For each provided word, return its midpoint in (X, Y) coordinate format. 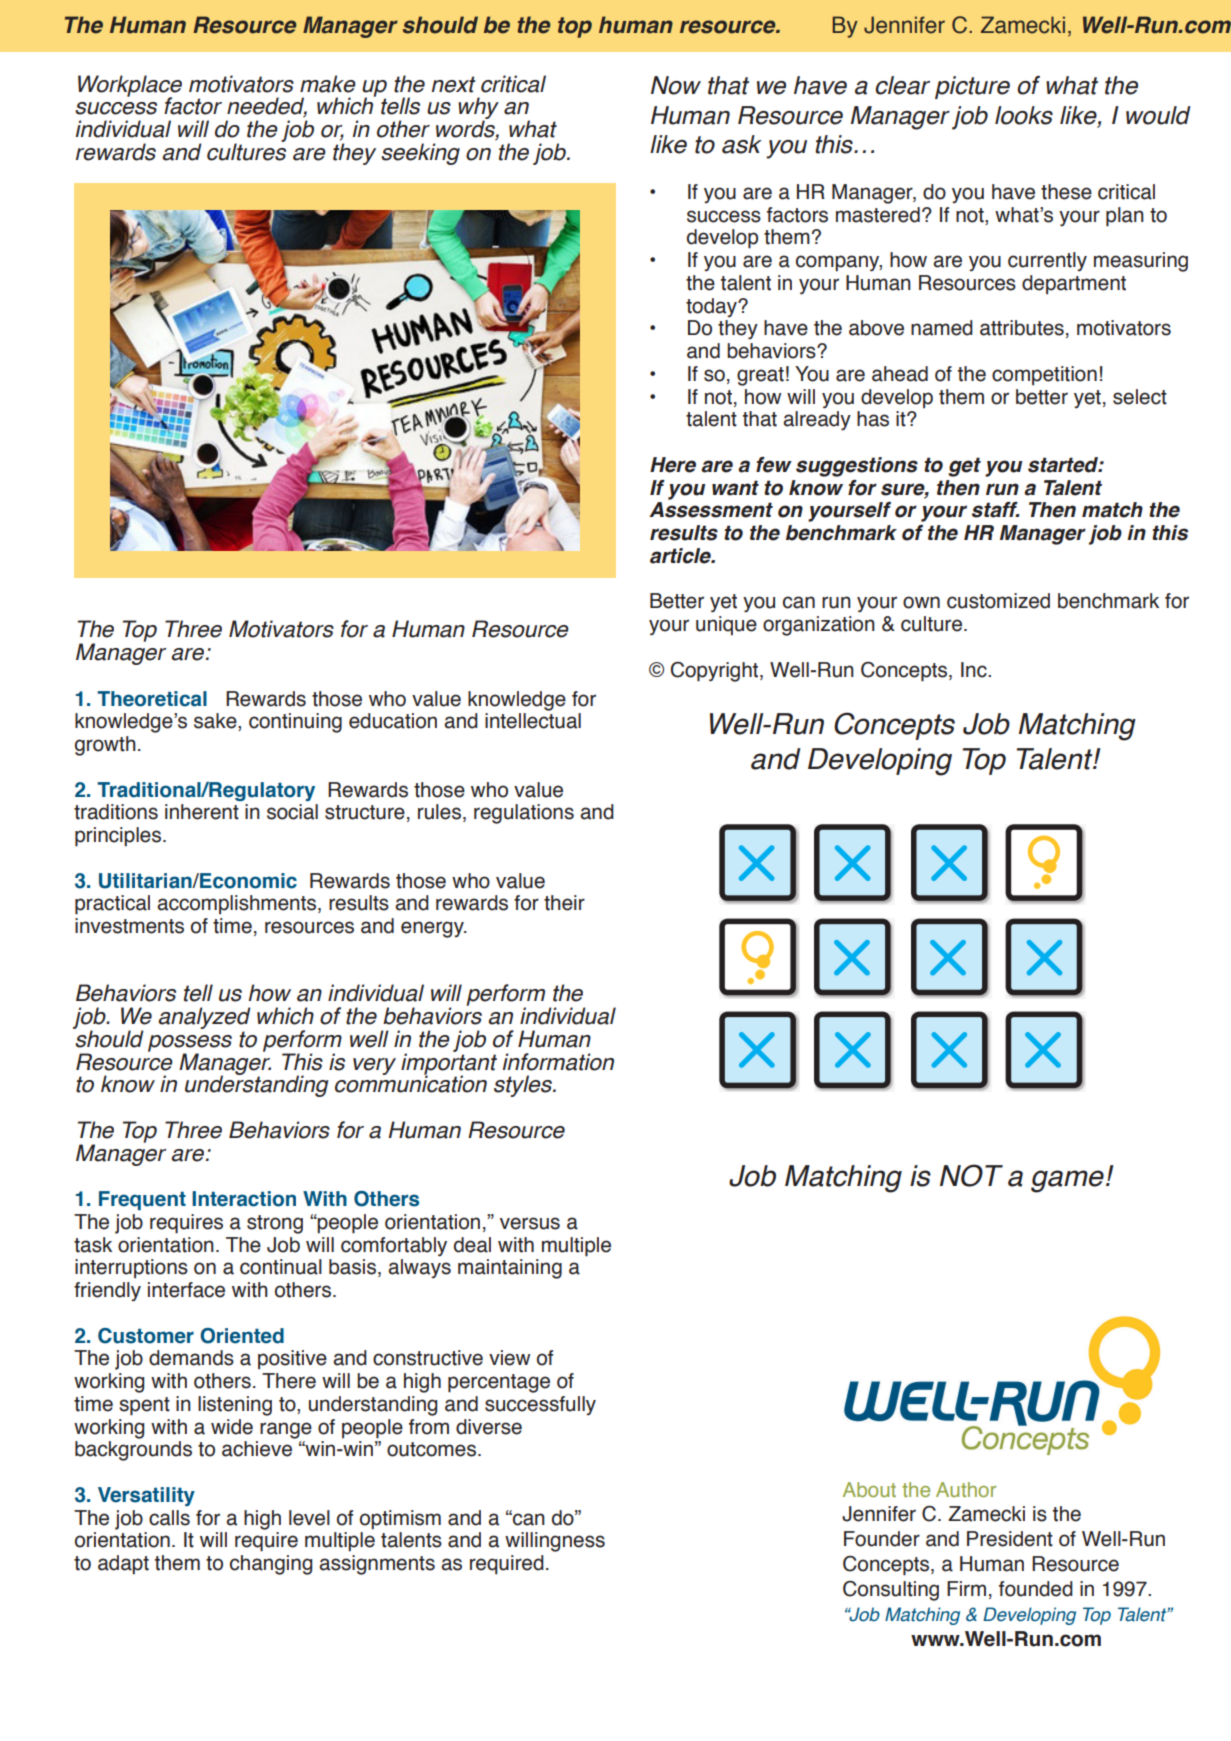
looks (1024, 115)
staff (996, 510)
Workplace (130, 87)
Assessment (711, 510)
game (1067, 1181)
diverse (489, 1427)
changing (271, 1565)
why (478, 109)
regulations (524, 814)
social (292, 812)
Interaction (244, 1199)
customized (998, 601)
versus (530, 1223)
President (1010, 1539)
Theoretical (152, 699)
